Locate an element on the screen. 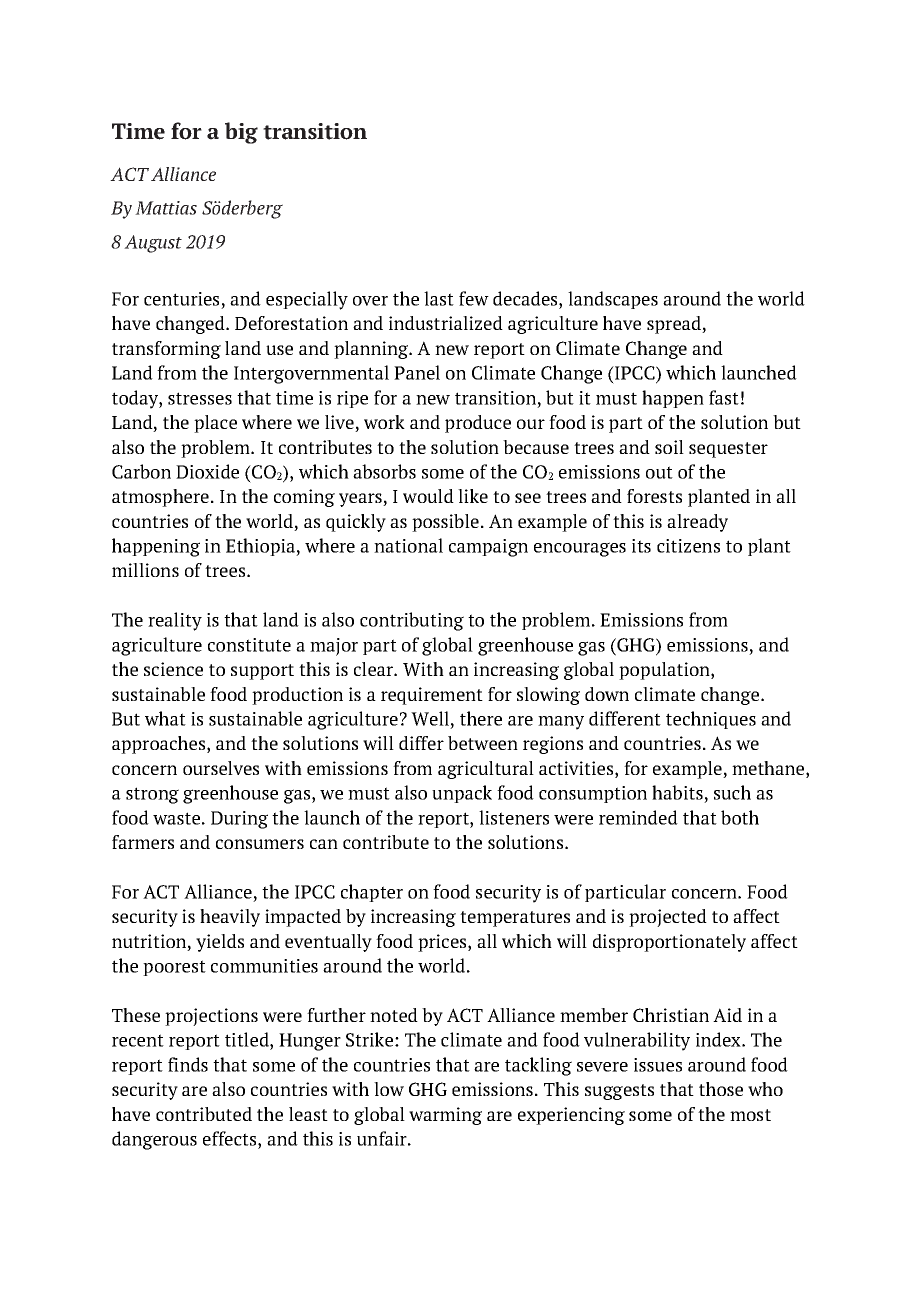 This screenshot has width=924, height=1308. techniques is located at coordinates (711, 720).
